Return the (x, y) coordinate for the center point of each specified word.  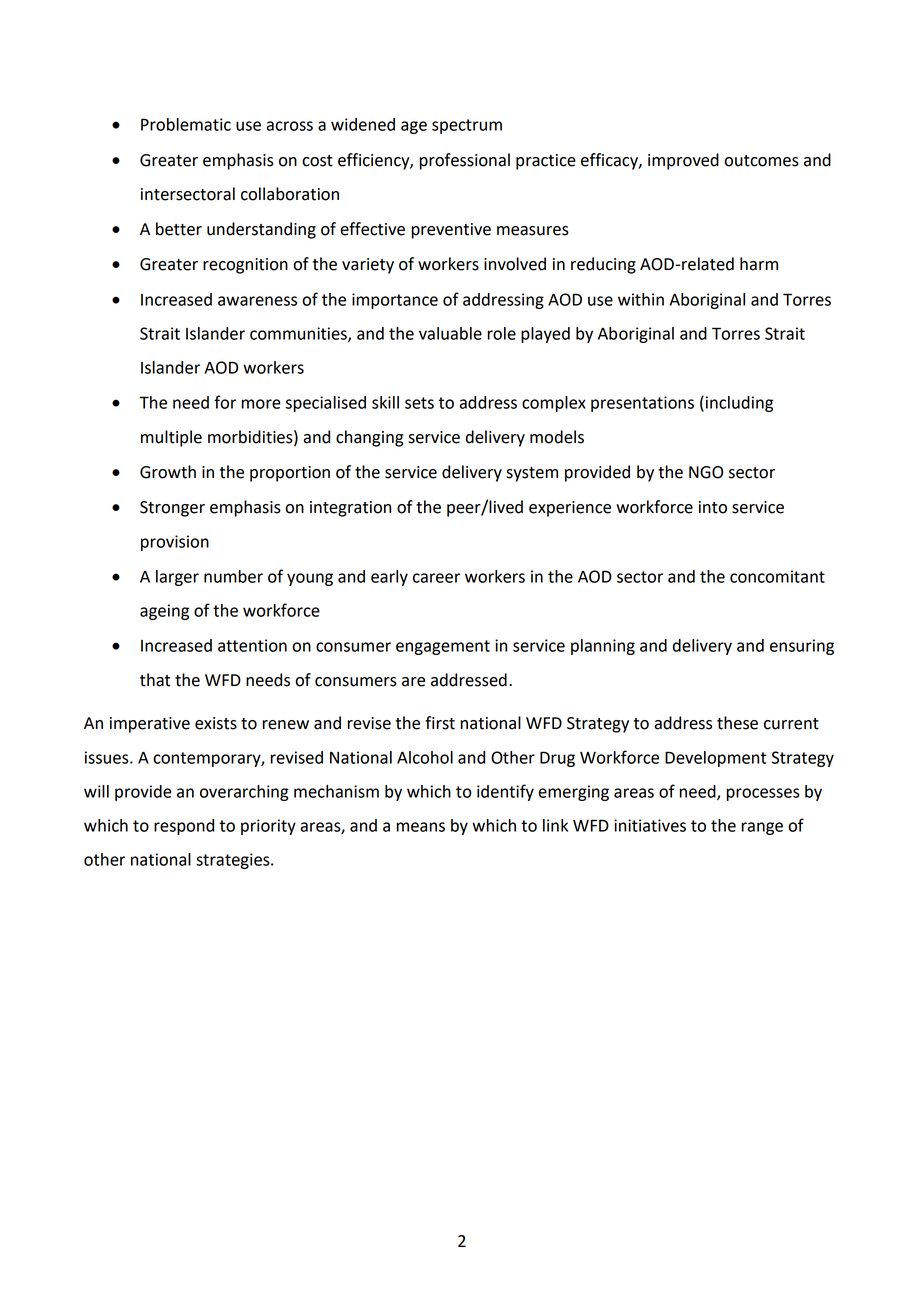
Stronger (172, 509)
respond (184, 827)
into (713, 507)
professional (464, 161)
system (532, 474)
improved (683, 161)
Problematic (186, 124)
